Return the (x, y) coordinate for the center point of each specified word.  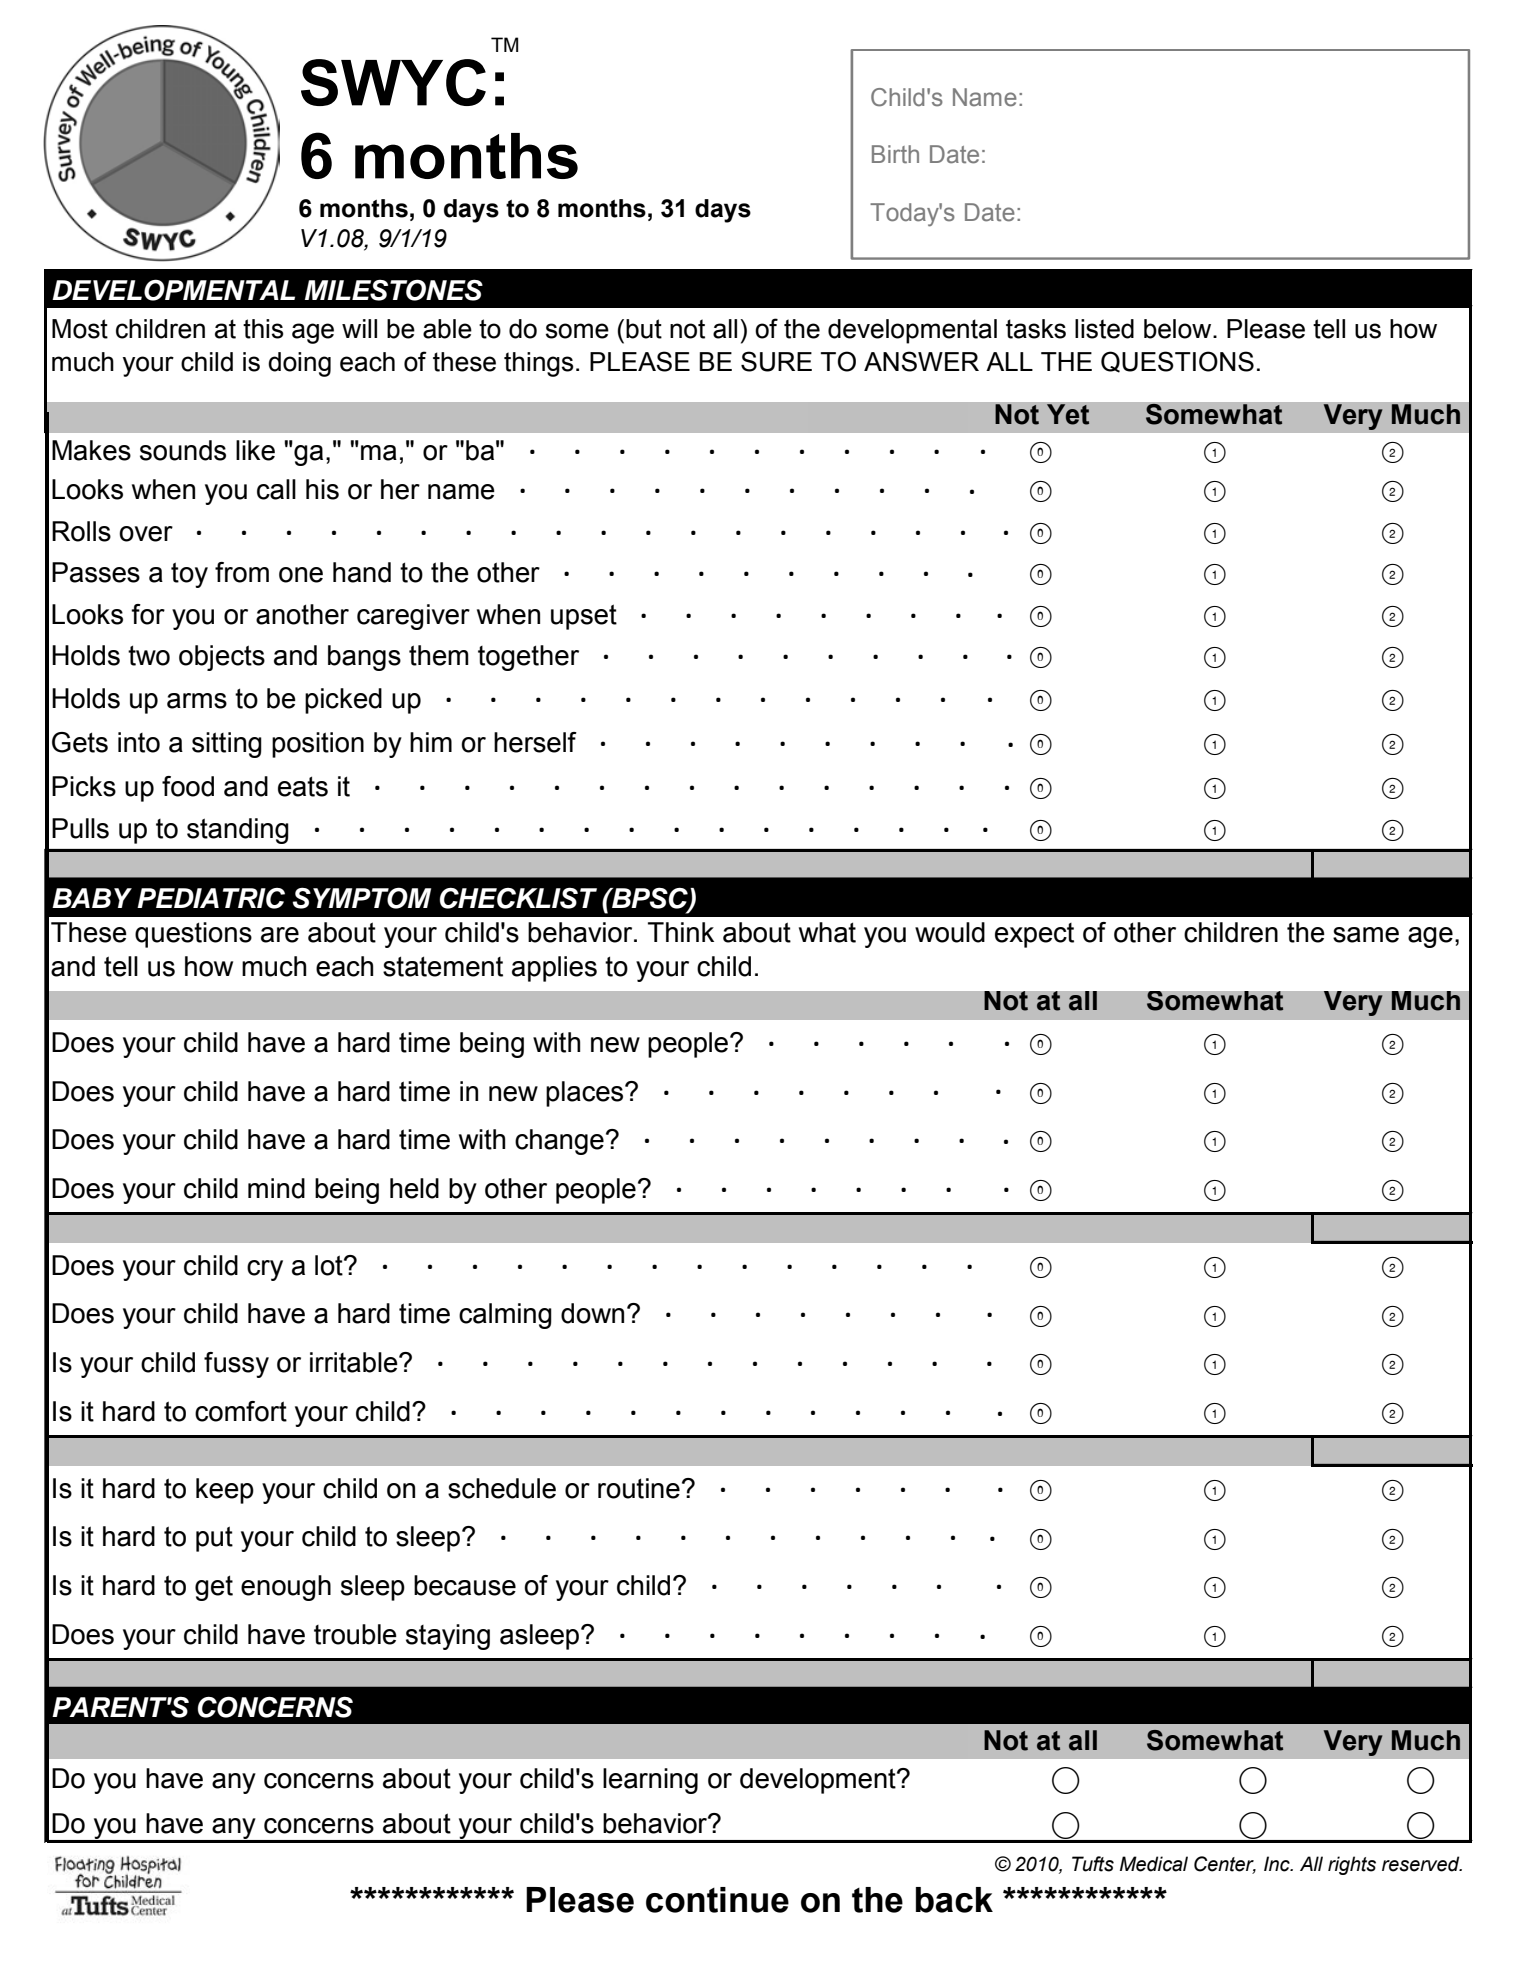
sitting (227, 745)
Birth (895, 154)
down (592, 1313)
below (1179, 329)
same (1366, 935)
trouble (355, 1634)
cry (265, 1270)
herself (535, 742)
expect (1034, 935)
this (263, 329)
